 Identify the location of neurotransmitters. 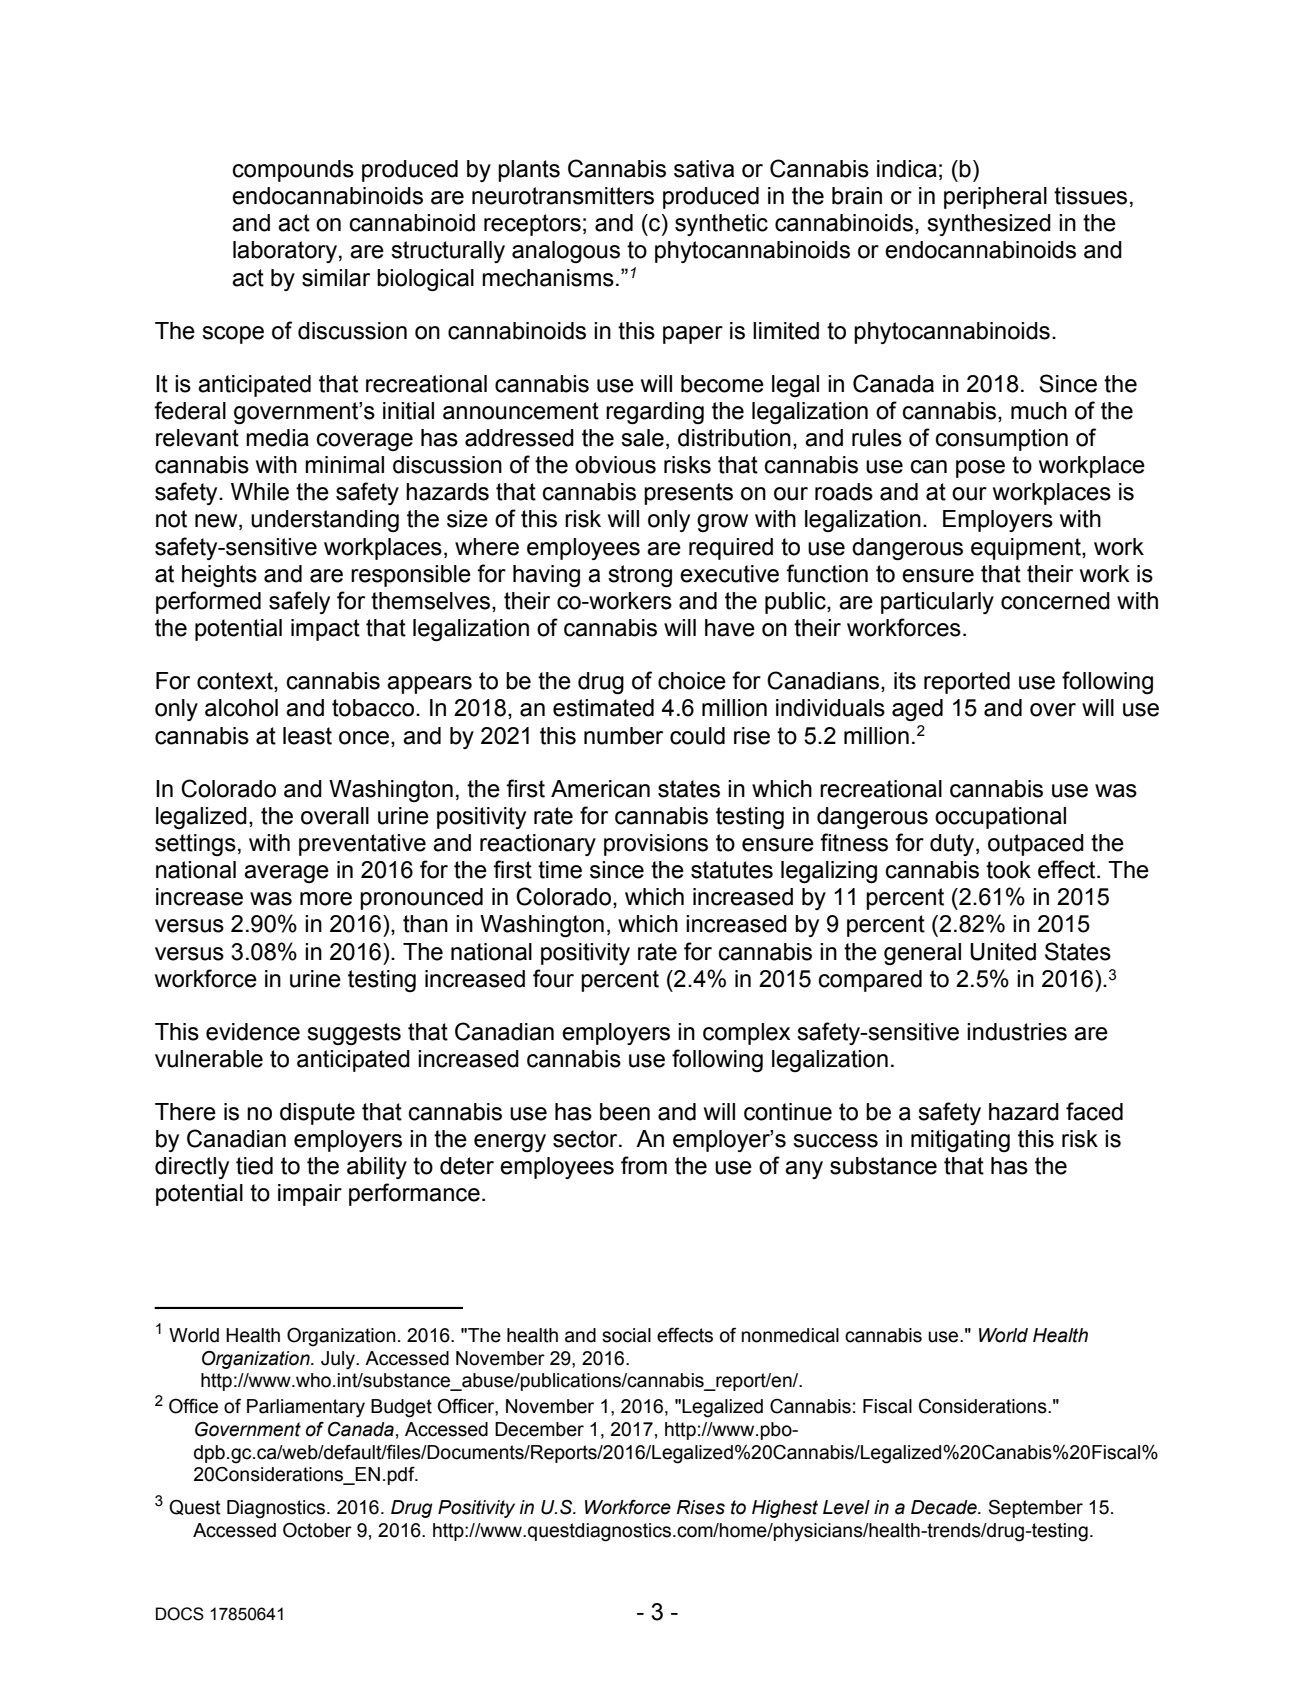
(563, 196).
